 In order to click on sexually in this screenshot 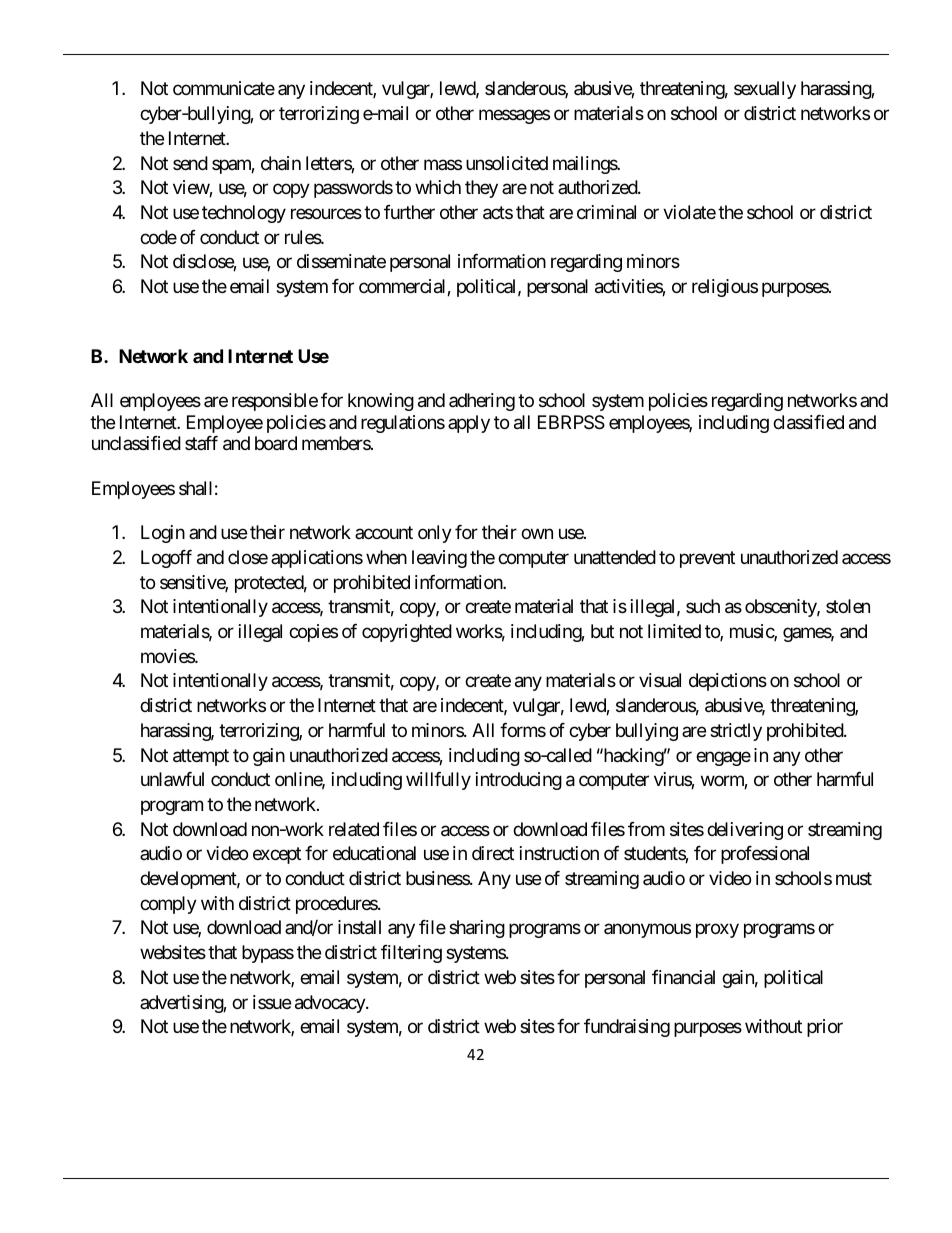, I will do `click(765, 90)`.
